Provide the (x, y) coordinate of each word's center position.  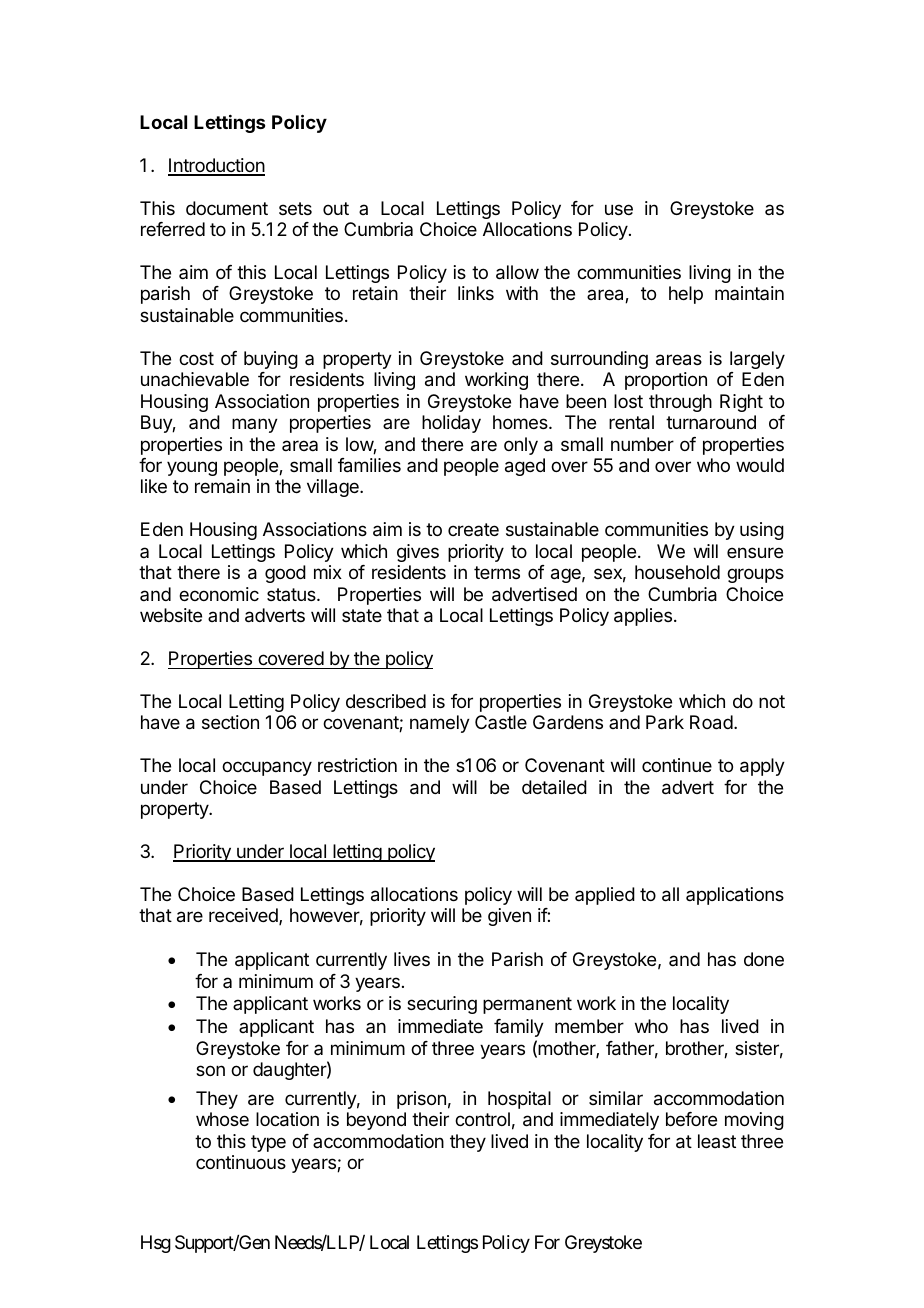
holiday (451, 424)
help (686, 295)
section (230, 722)
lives (412, 959)
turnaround (711, 422)
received (244, 916)
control (482, 1119)
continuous (241, 1162)
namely (440, 724)
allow (517, 272)
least (717, 1141)
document (227, 208)
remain (222, 486)
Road (711, 722)
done (764, 959)
